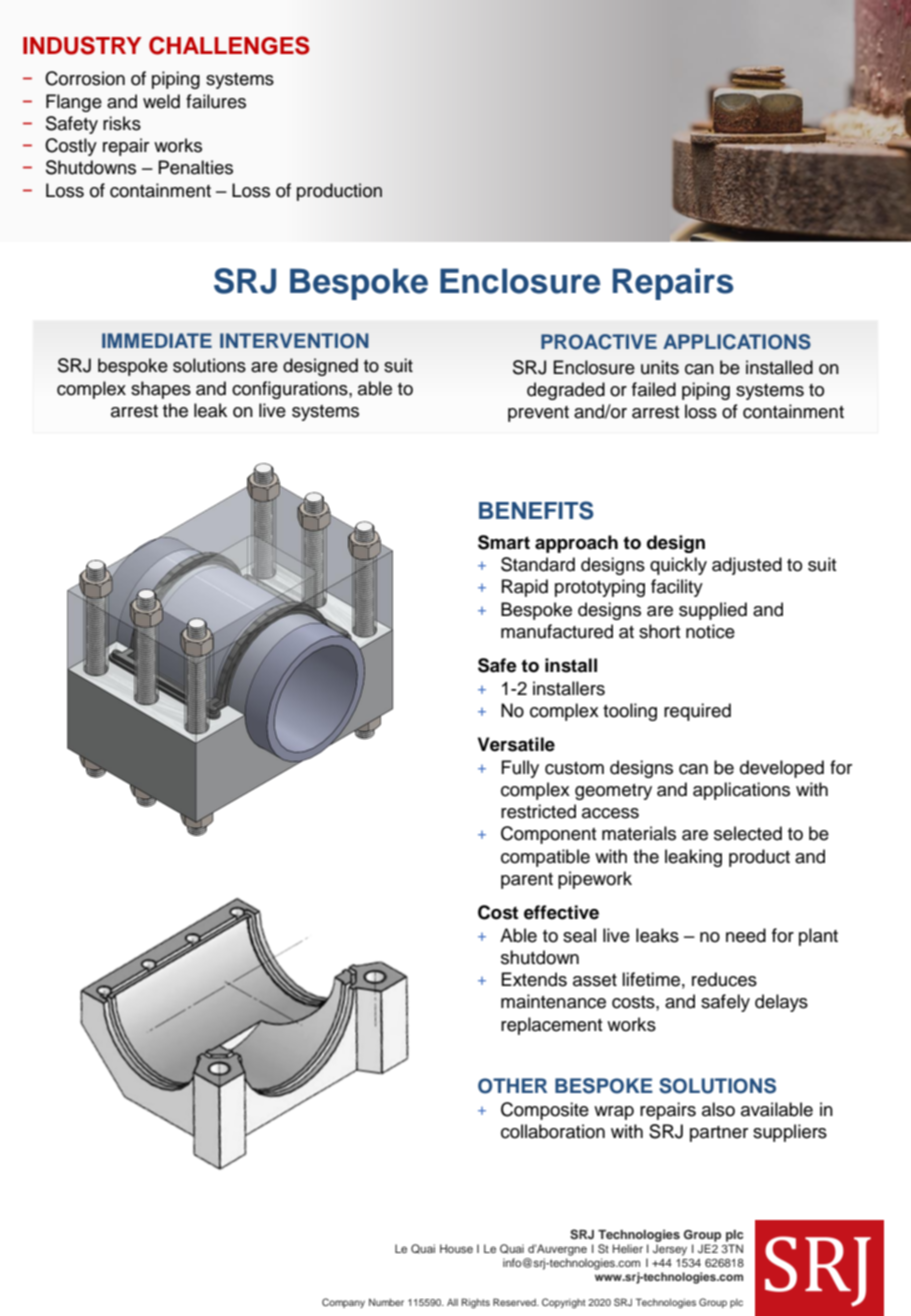 This screenshot has height=1316, width=911. Describe the element at coordinates (161, 101) in the screenshot. I see `weld` at that location.
